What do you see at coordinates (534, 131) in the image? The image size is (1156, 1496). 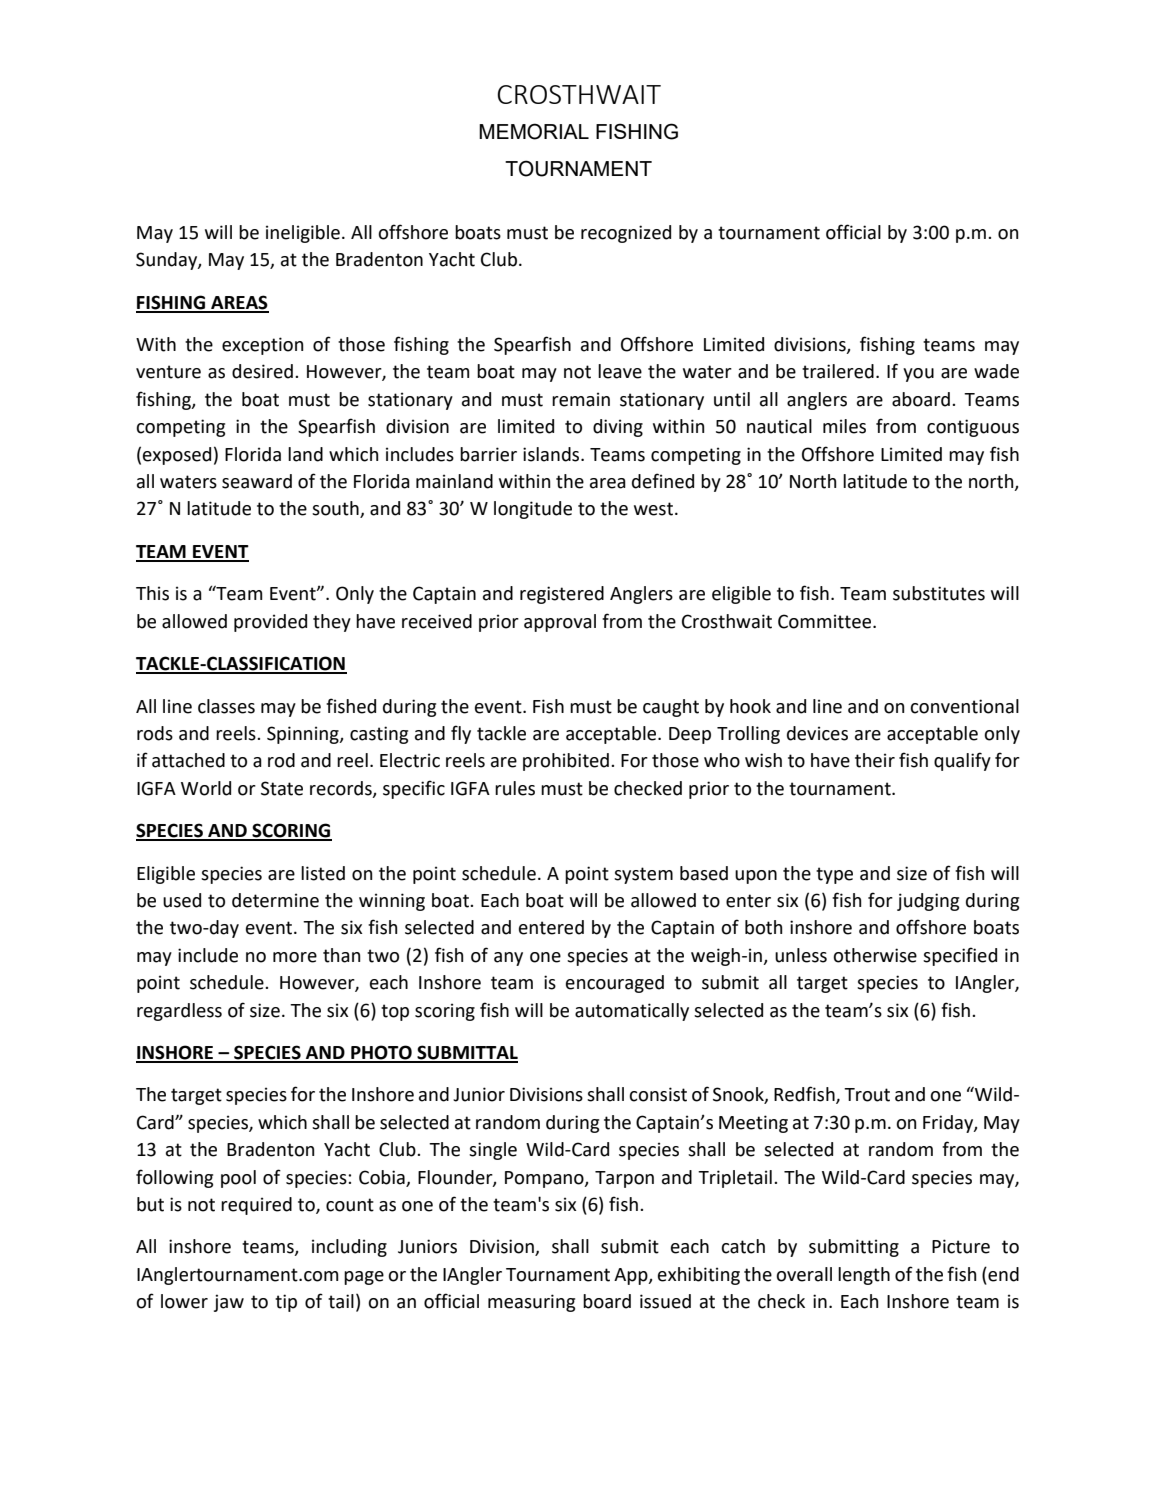 I see `MEMORIAL` at bounding box center [534, 131].
